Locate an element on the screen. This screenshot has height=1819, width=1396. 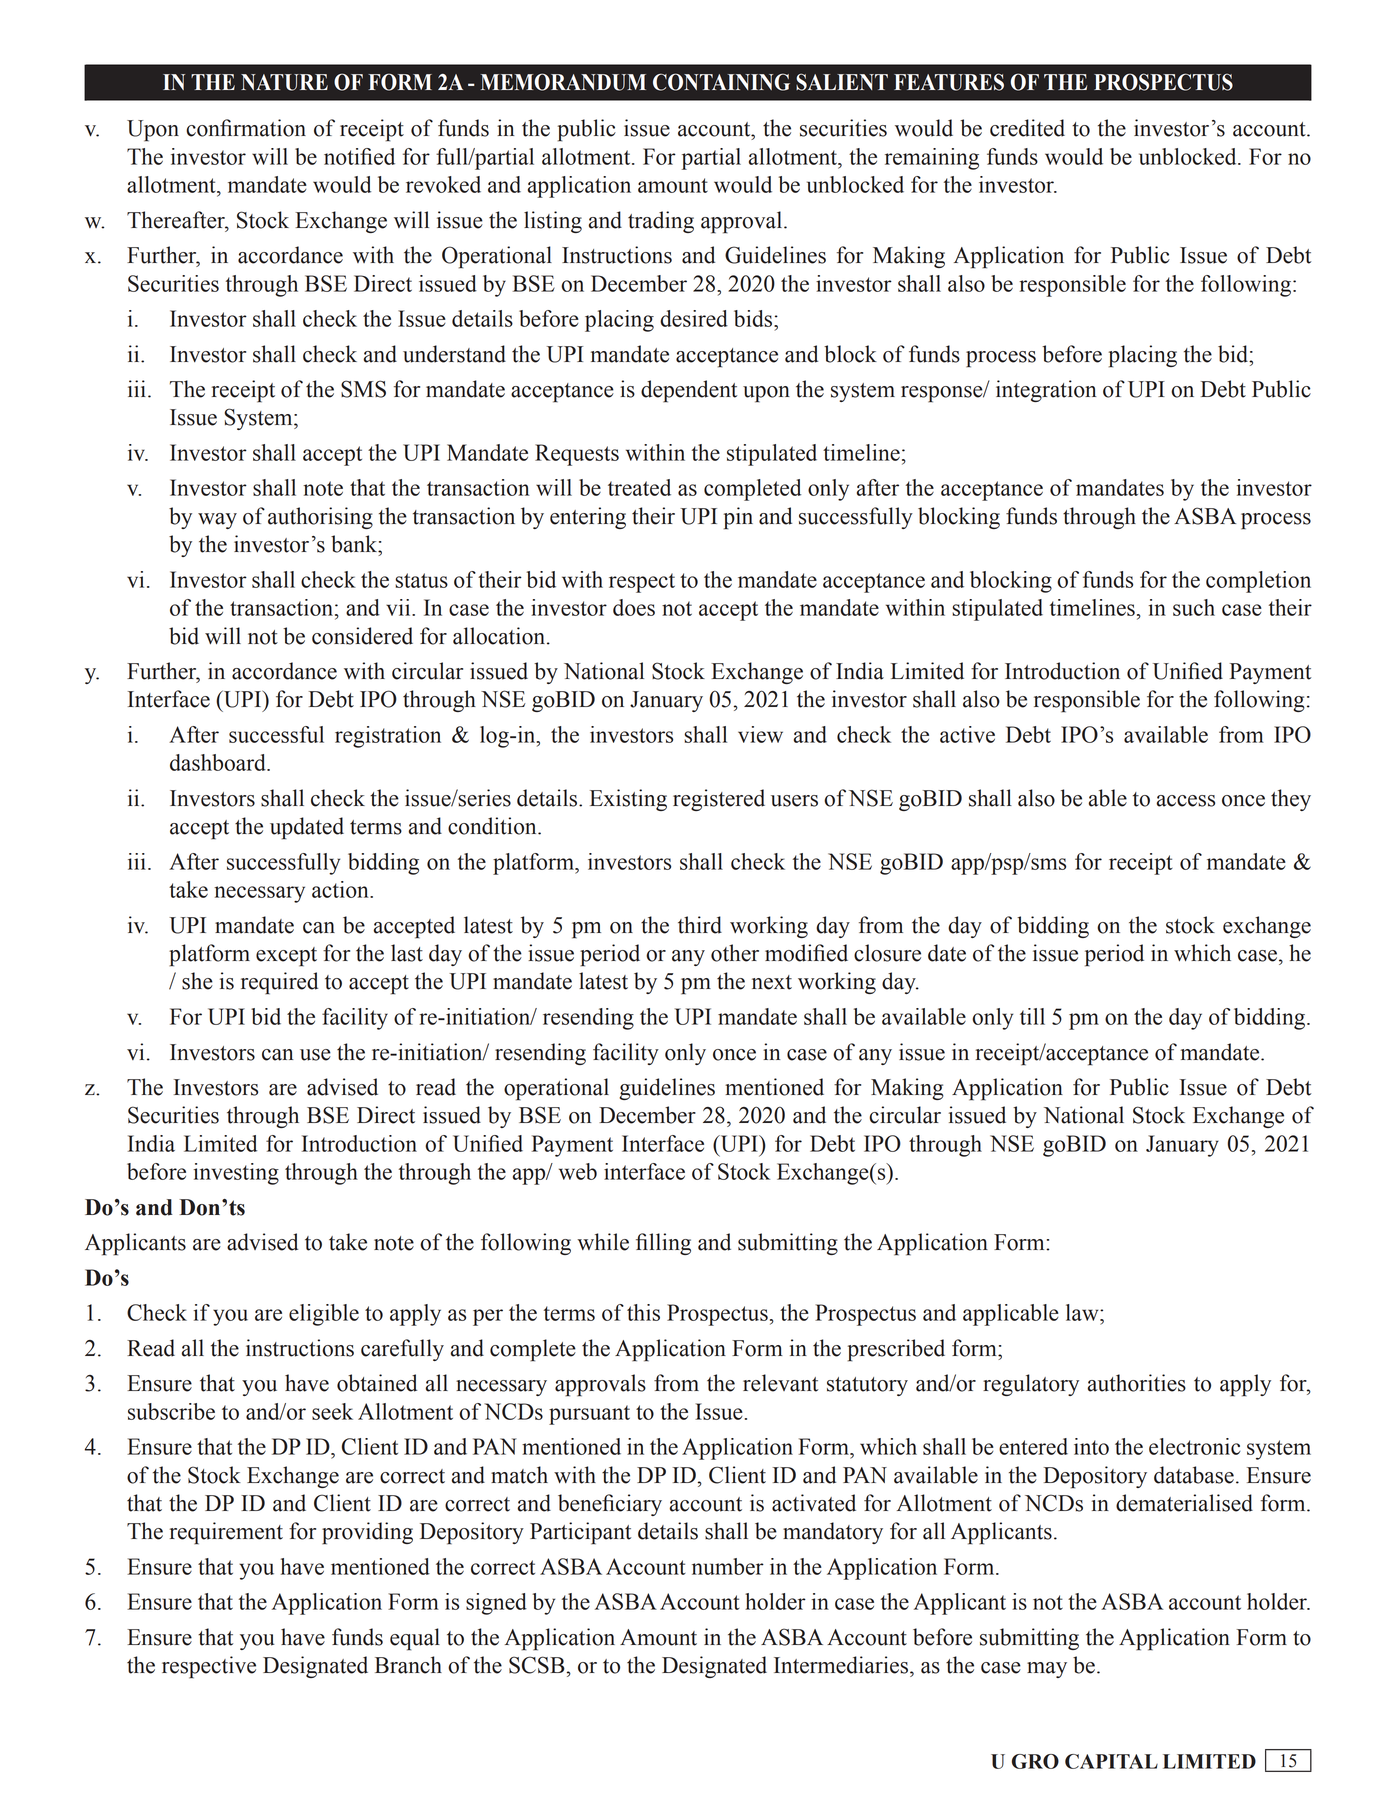
Branch is located at coordinates (408, 1665).
